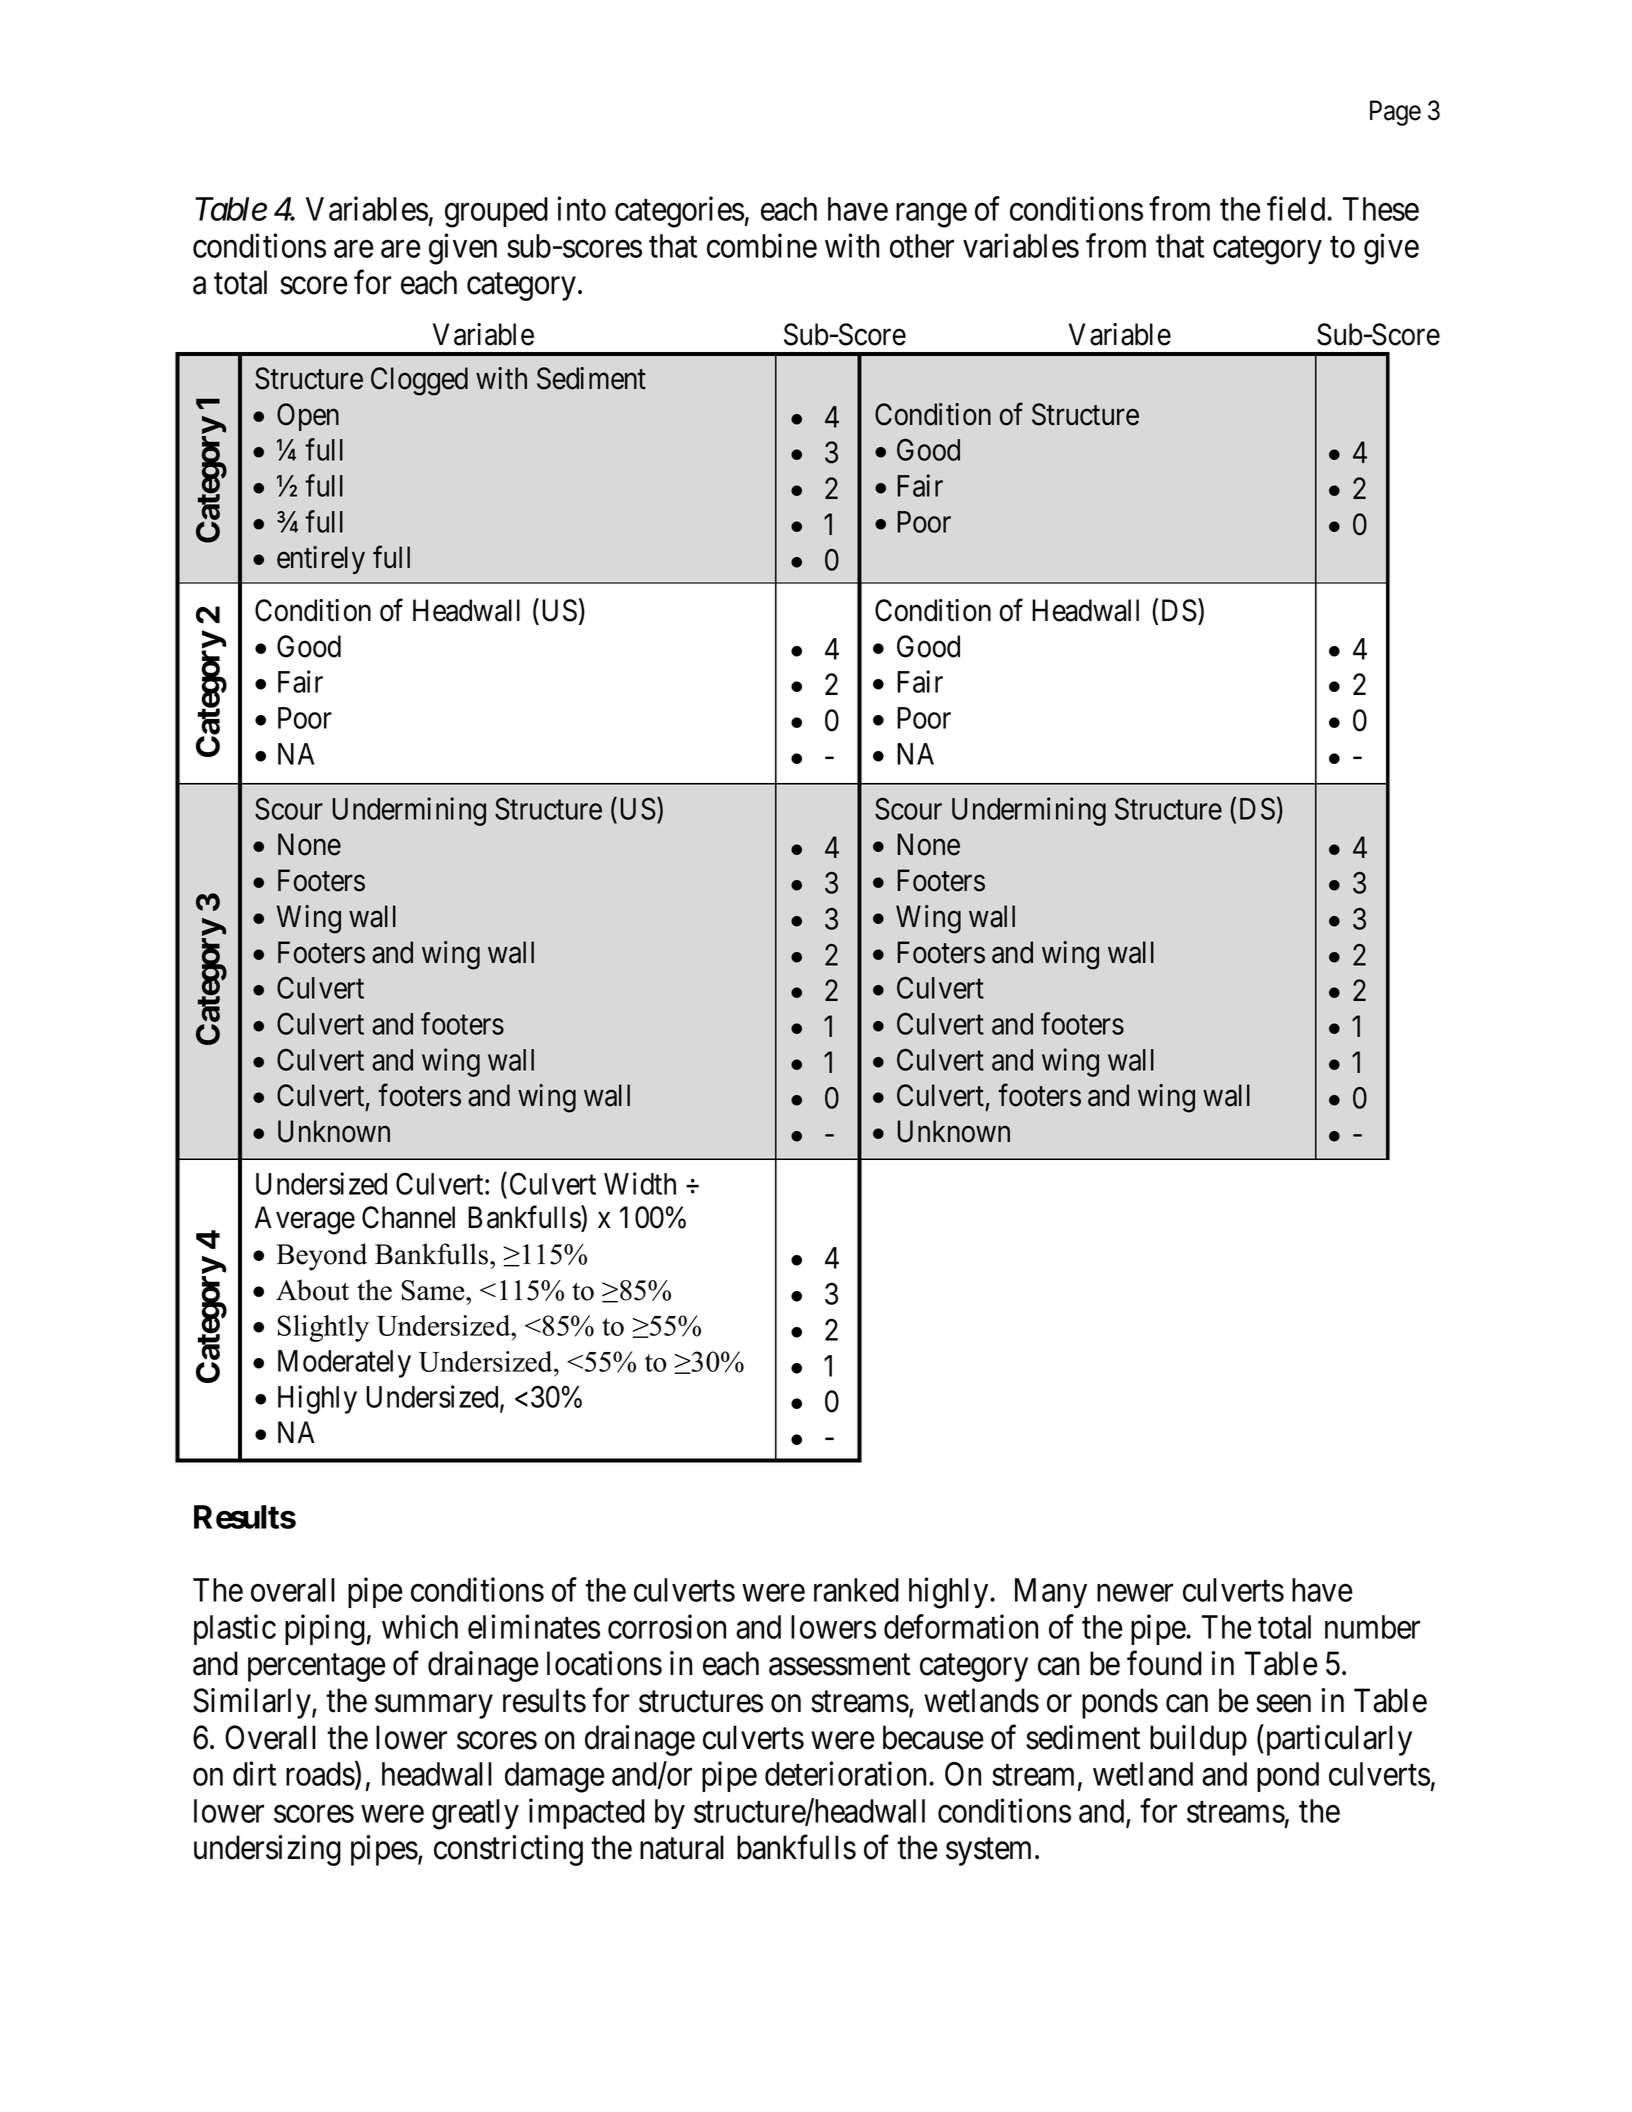  I want to click on Channel, so click(408, 1217).
